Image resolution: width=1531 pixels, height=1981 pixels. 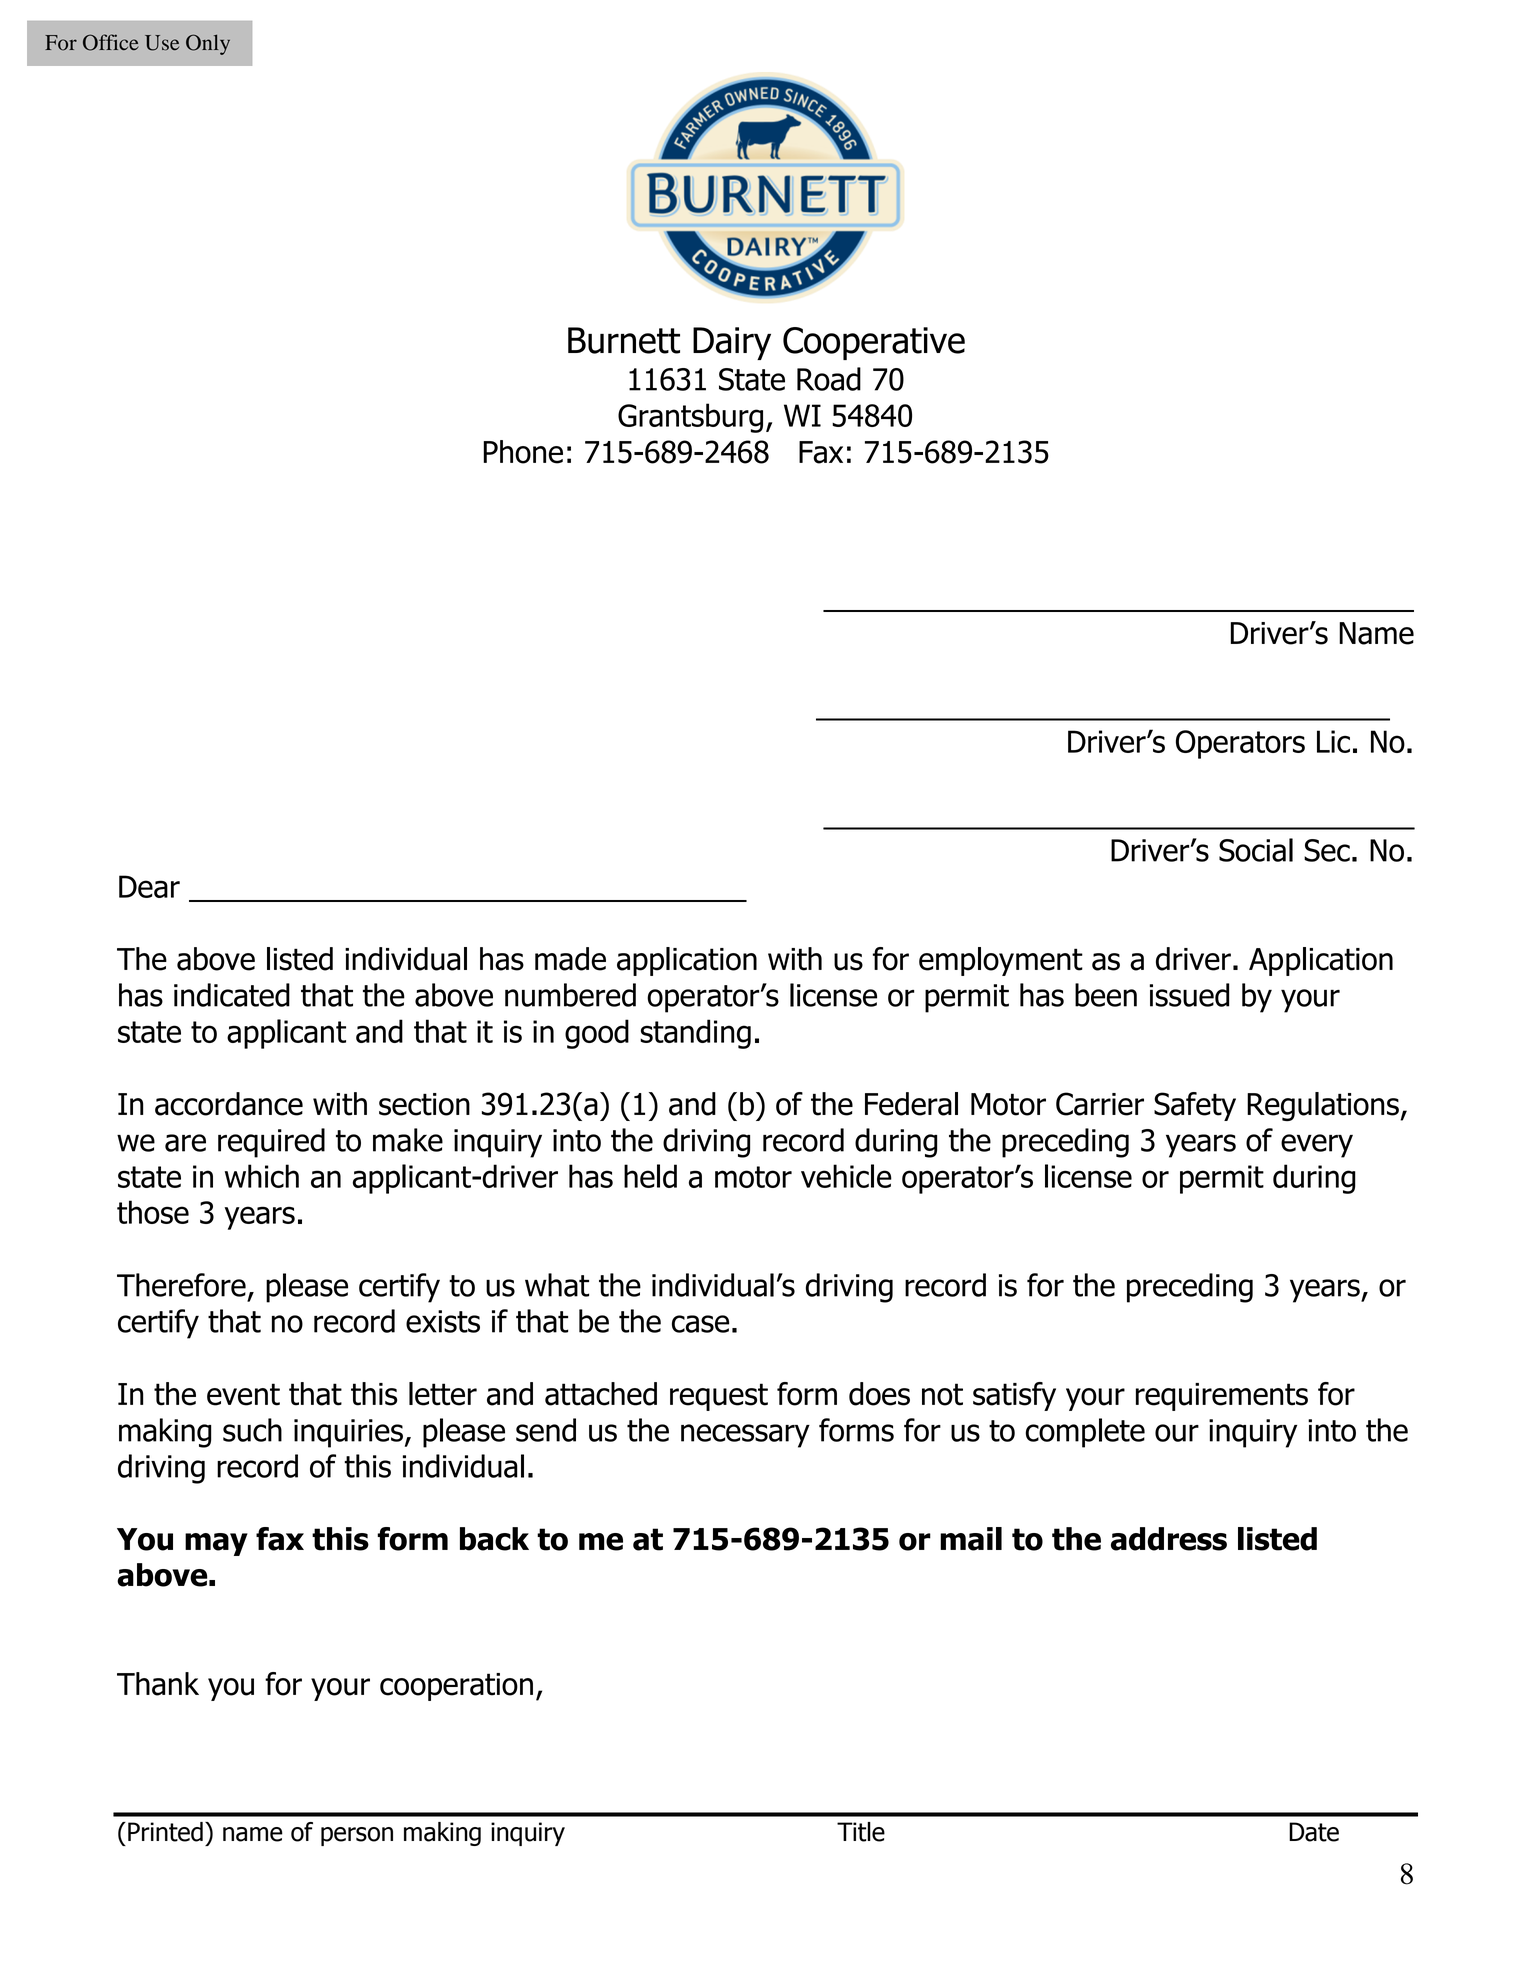 I want to click on indicated, so click(x=232, y=995).
